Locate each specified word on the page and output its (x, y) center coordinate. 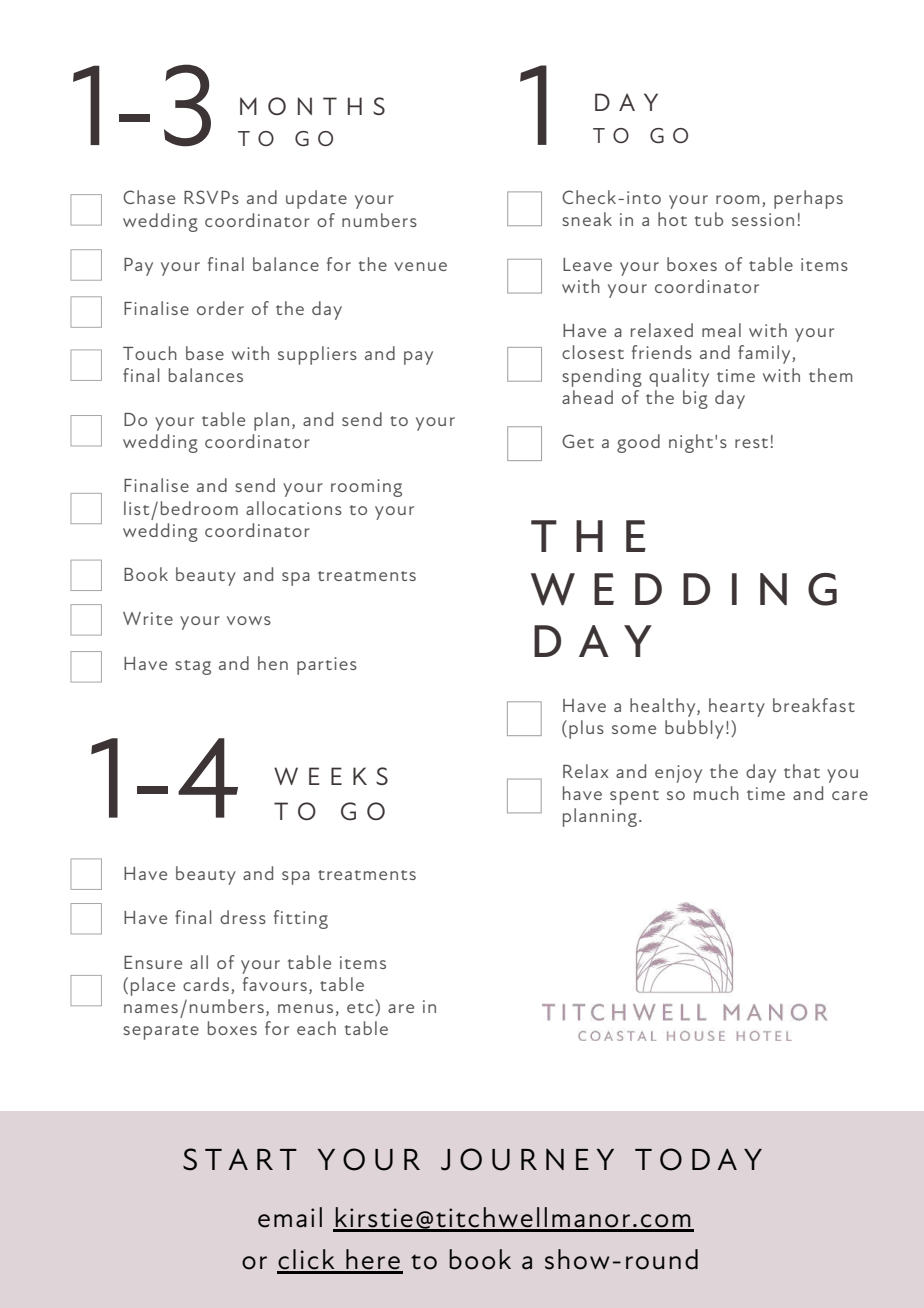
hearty (737, 707)
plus (586, 729)
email (290, 1217)
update (316, 199)
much (716, 793)
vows (249, 620)
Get (578, 441)
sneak (587, 219)
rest (751, 443)
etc (360, 1008)
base (205, 353)
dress (243, 917)
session (763, 219)
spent (634, 797)
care (850, 795)
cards (206, 984)
